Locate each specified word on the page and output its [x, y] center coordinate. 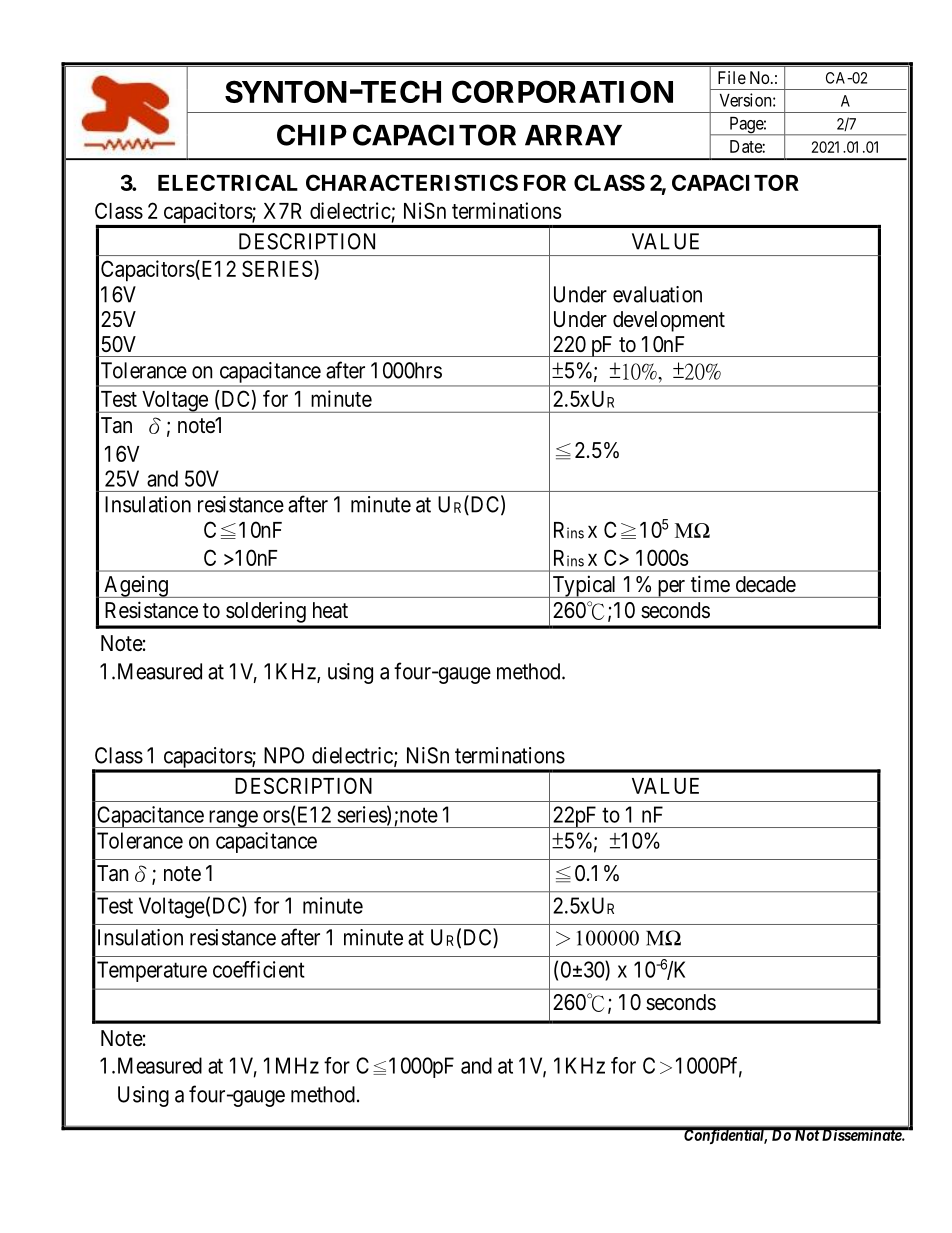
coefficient [259, 969]
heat [330, 610]
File [732, 77]
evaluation [657, 294]
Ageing [136, 586]
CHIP [312, 135]
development [669, 321]
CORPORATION [562, 91]
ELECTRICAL [228, 182]
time [710, 584]
